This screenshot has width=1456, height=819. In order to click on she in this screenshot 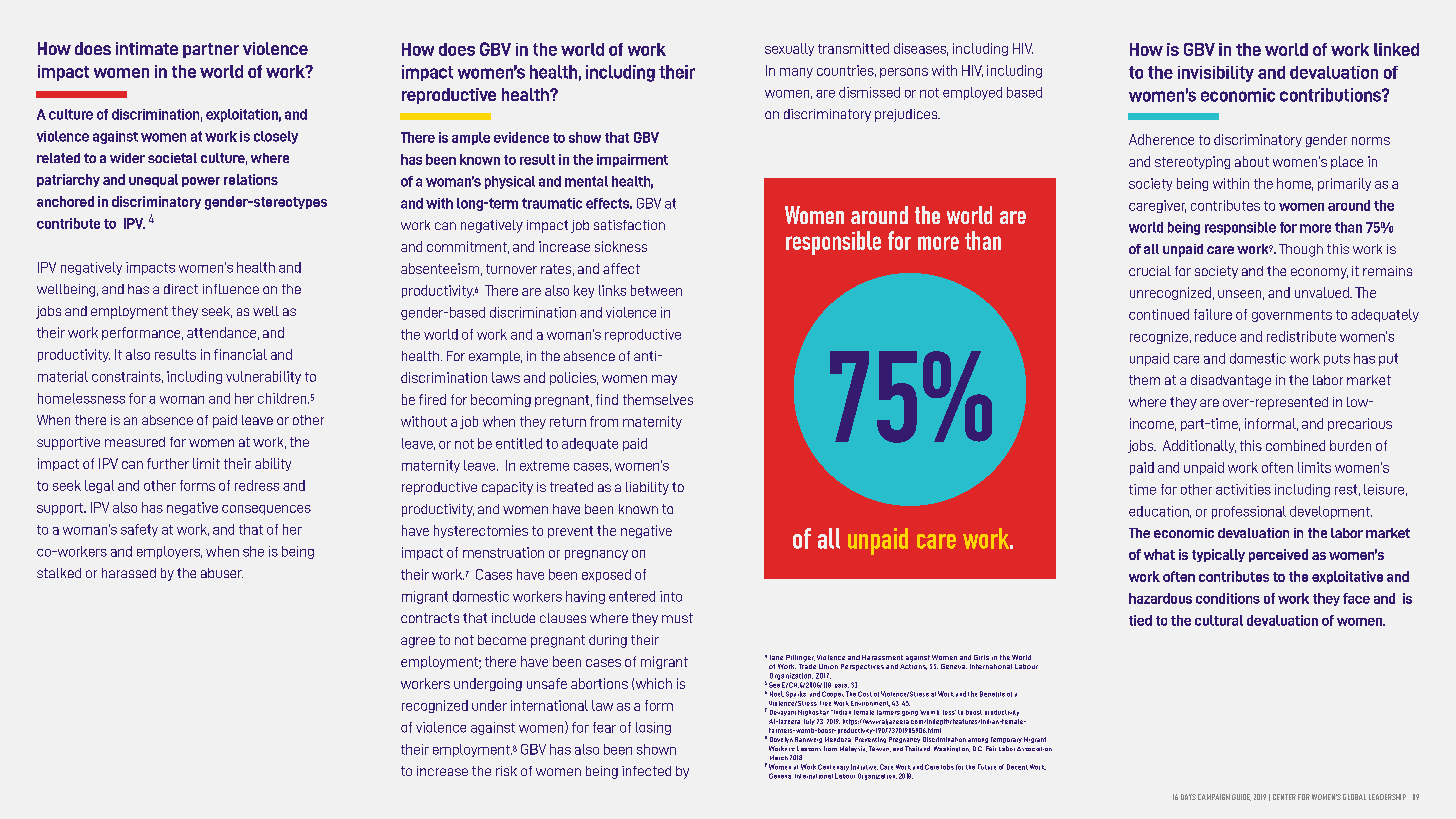, I will do `click(253, 551)`.
